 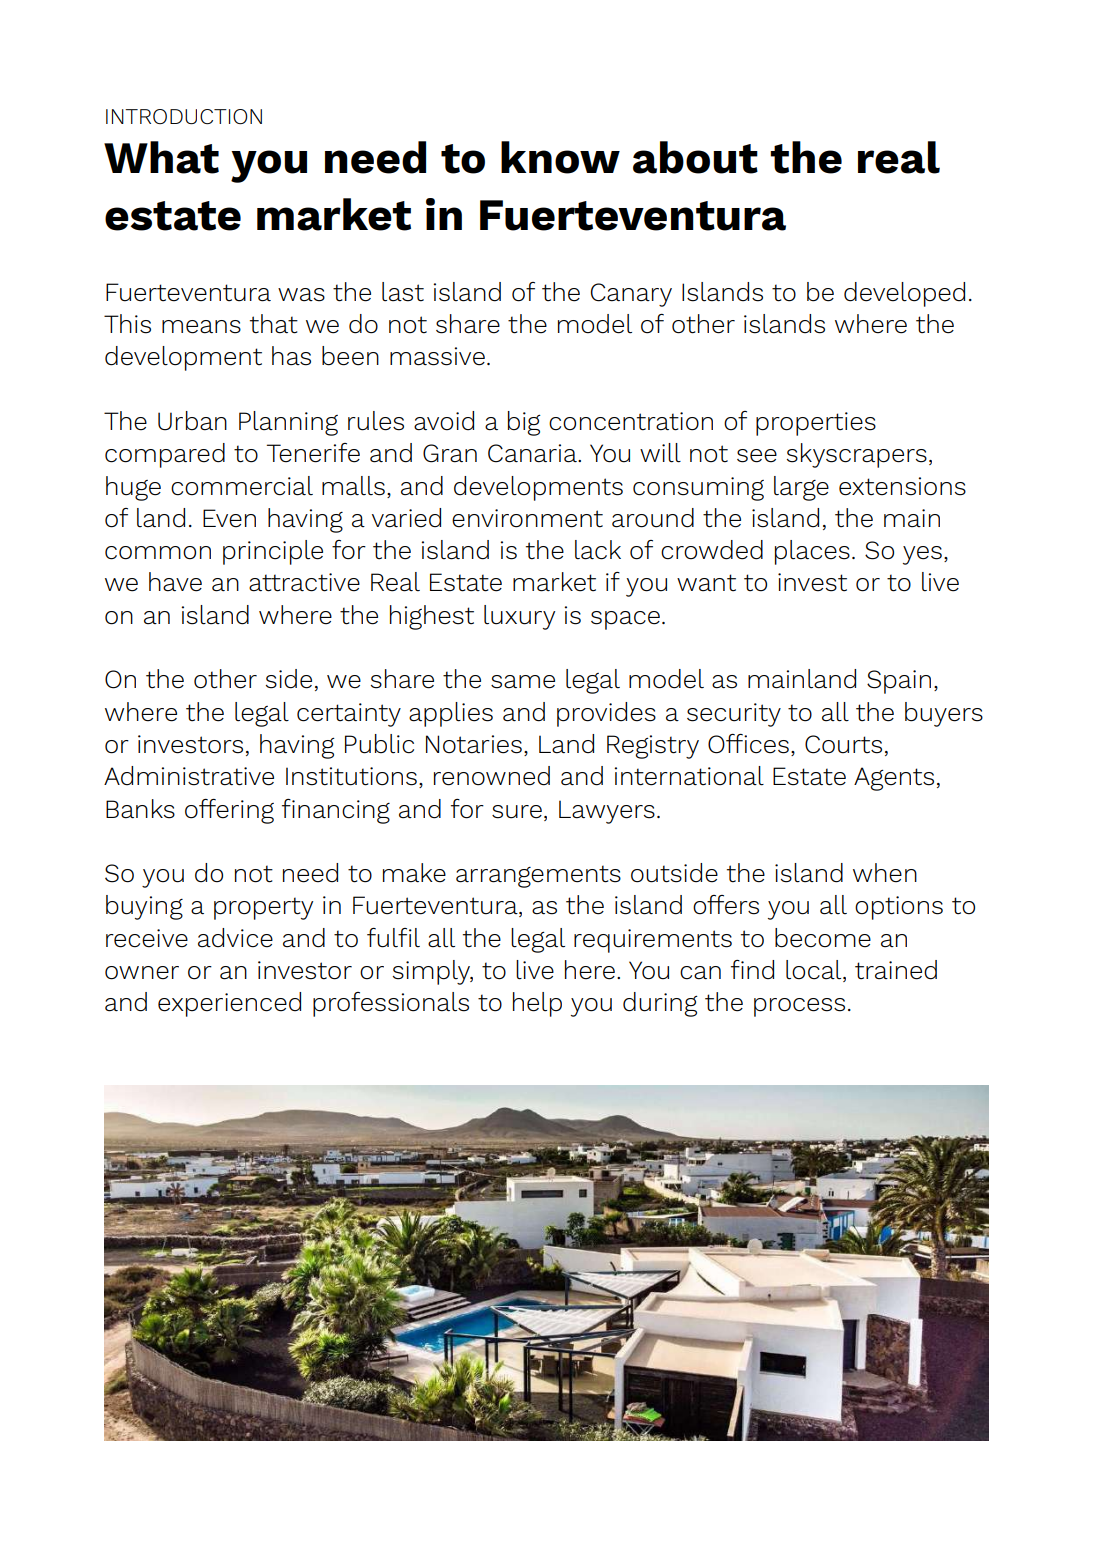 What do you see at coordinates (192, 421) in the screenshot?
I see `Urban` at bounding box center [192, 421].
